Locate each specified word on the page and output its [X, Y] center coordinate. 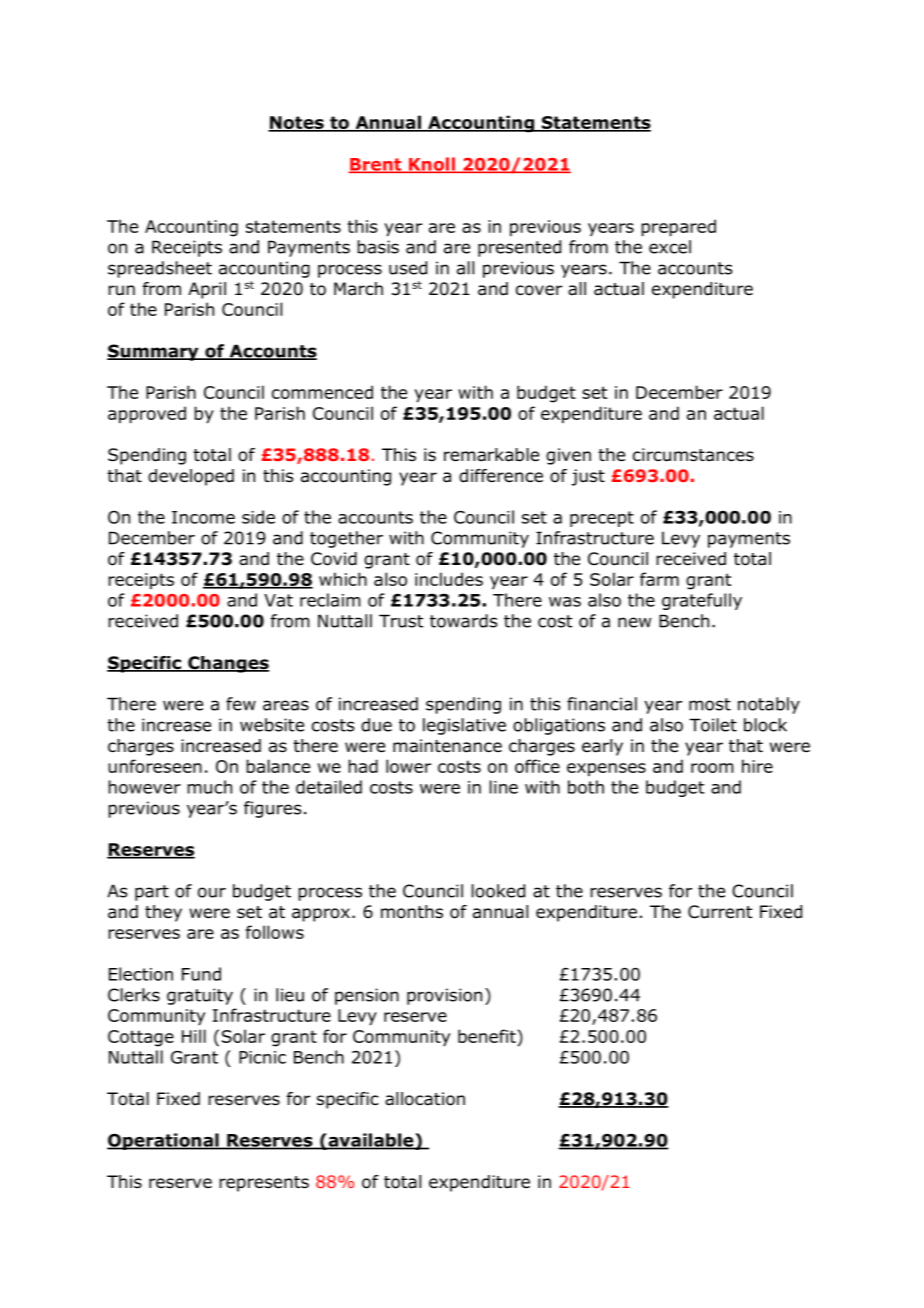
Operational [164, 1141]
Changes [227, 664]
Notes [297, 124]
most [710, 704]
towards [464, 621]
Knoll [432, 165]
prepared [678, 228]
